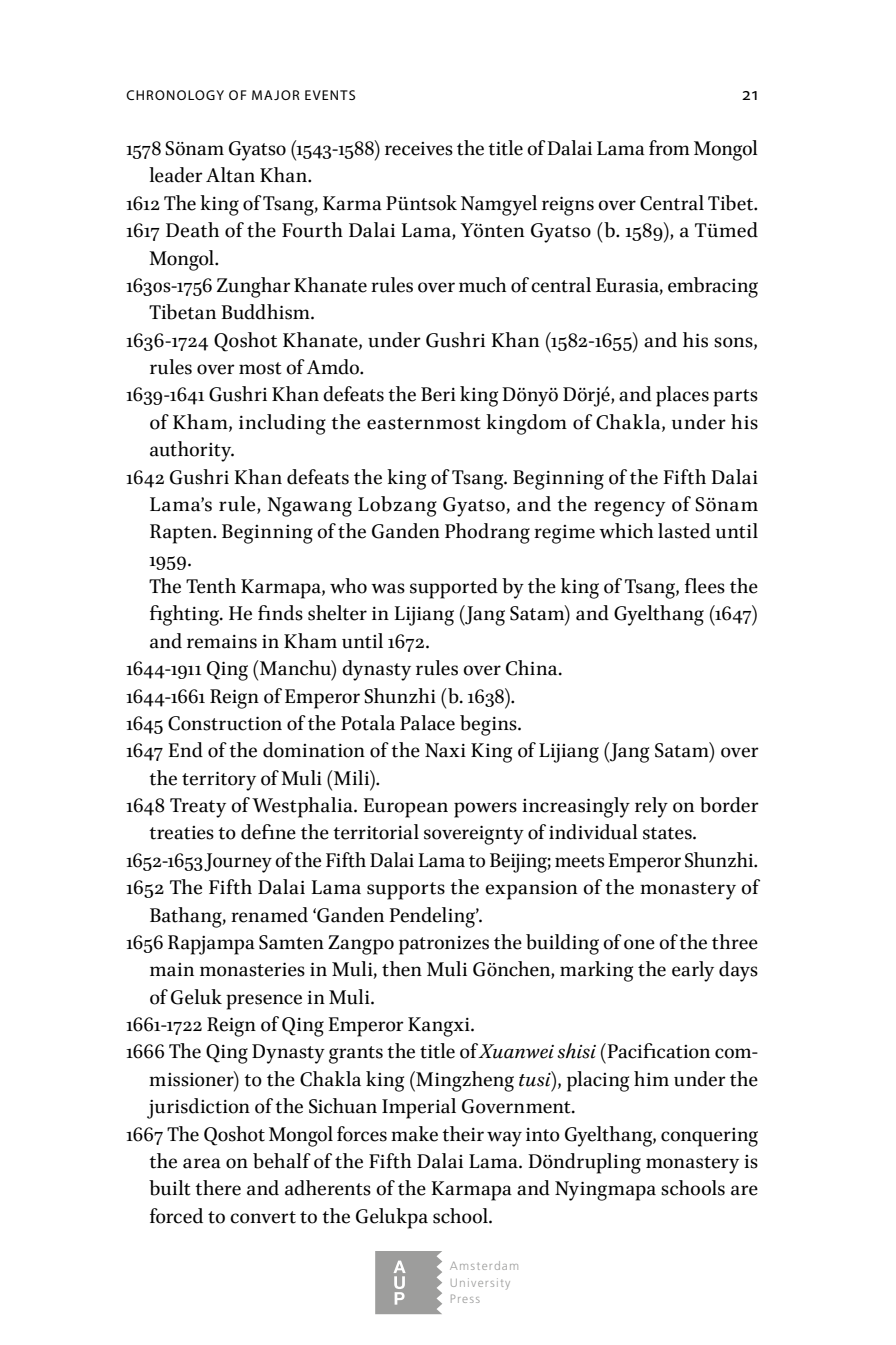 The height and width of the image is (1345, 896). I want to click on Beri, so click(438, 394).
